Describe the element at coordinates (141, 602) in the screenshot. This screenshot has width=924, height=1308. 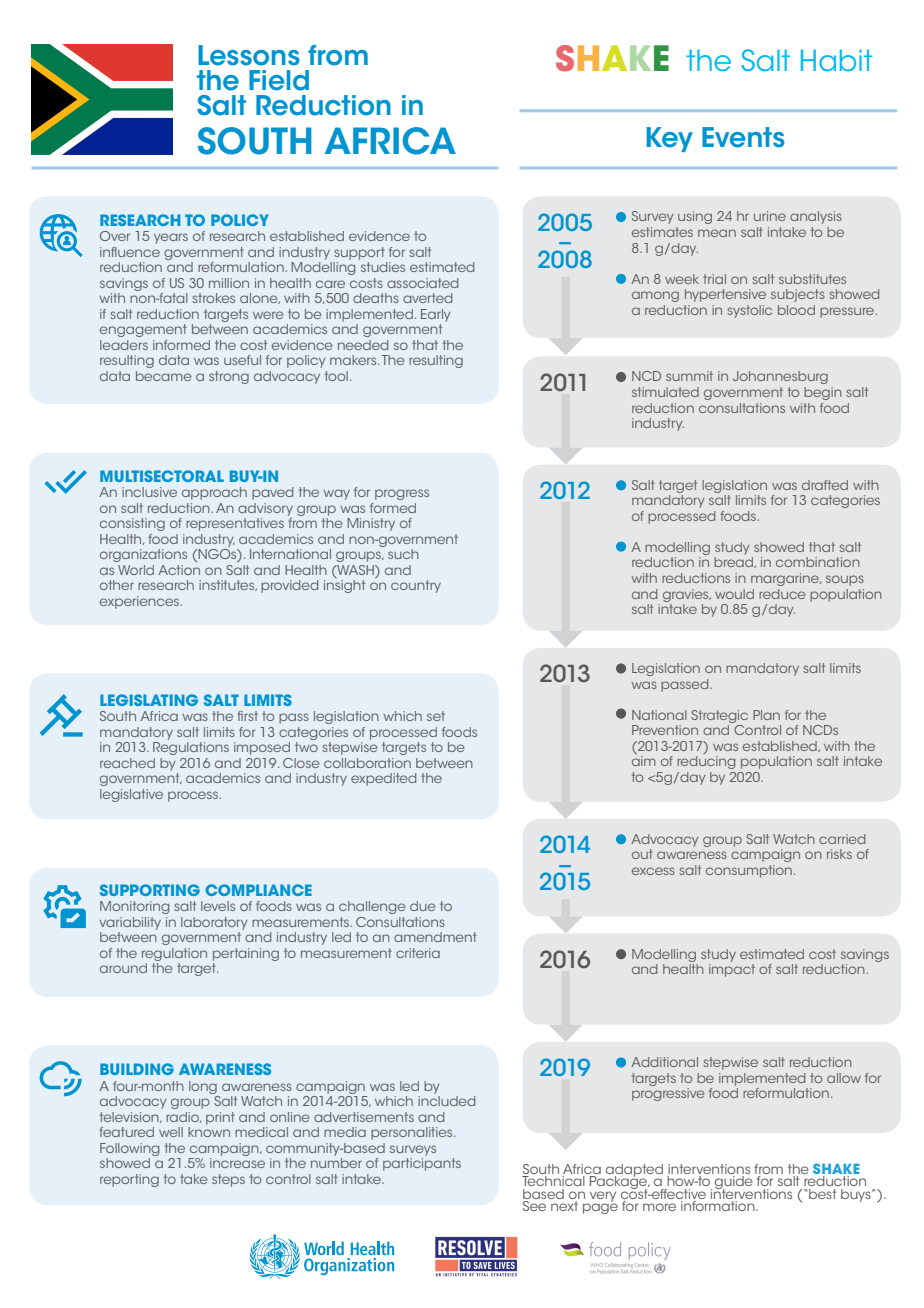
I see `experiences` at that location.
